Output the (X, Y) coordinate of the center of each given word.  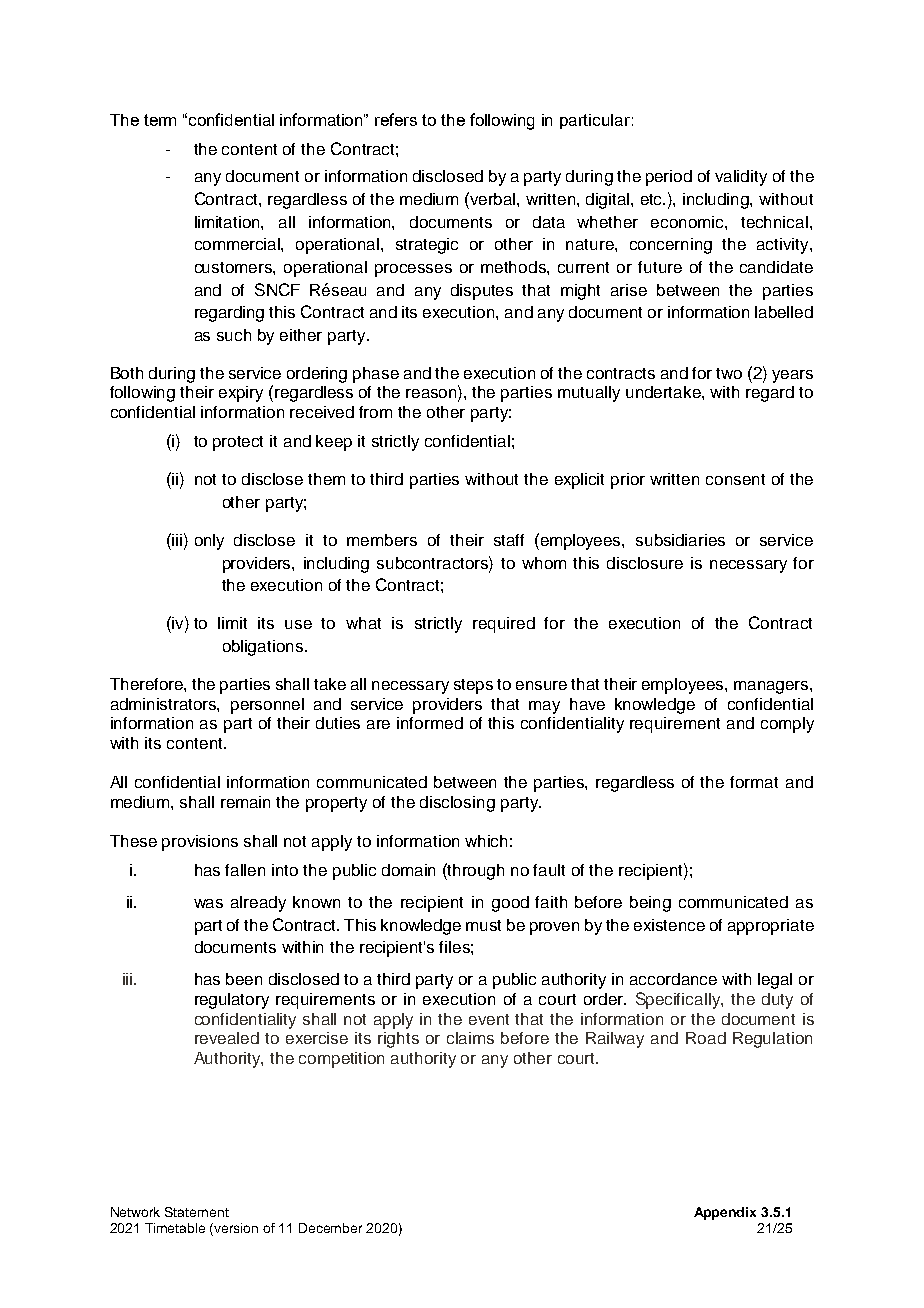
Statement (197, 1212)
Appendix (725, 1213)
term (160, 120)
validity (741, 178)
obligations (263, 648)
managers (772, 687)
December (330, 1228)
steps (473, 686)
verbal (493, 198)
